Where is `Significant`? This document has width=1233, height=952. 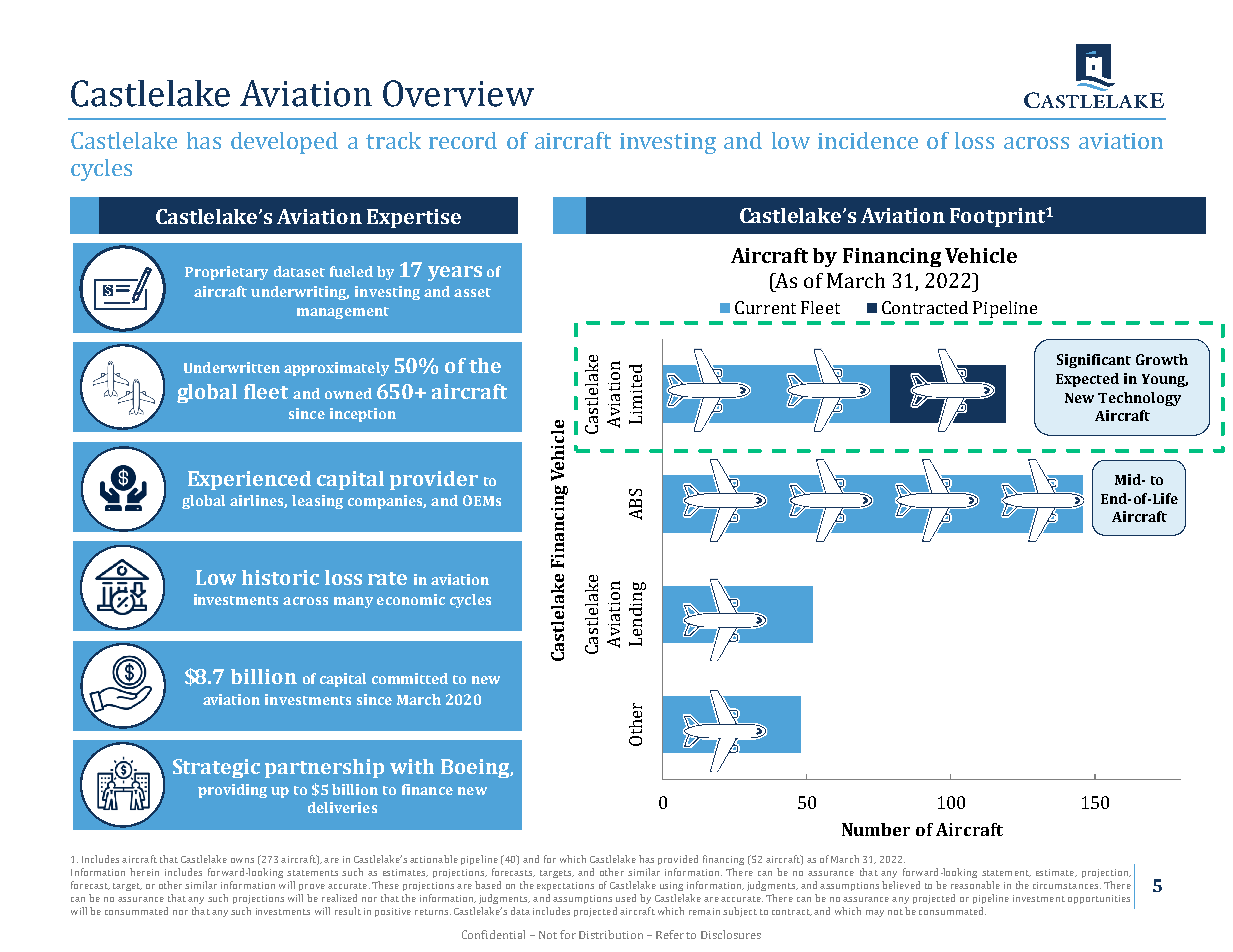
Significant is located at coordinates (1094, 361).
